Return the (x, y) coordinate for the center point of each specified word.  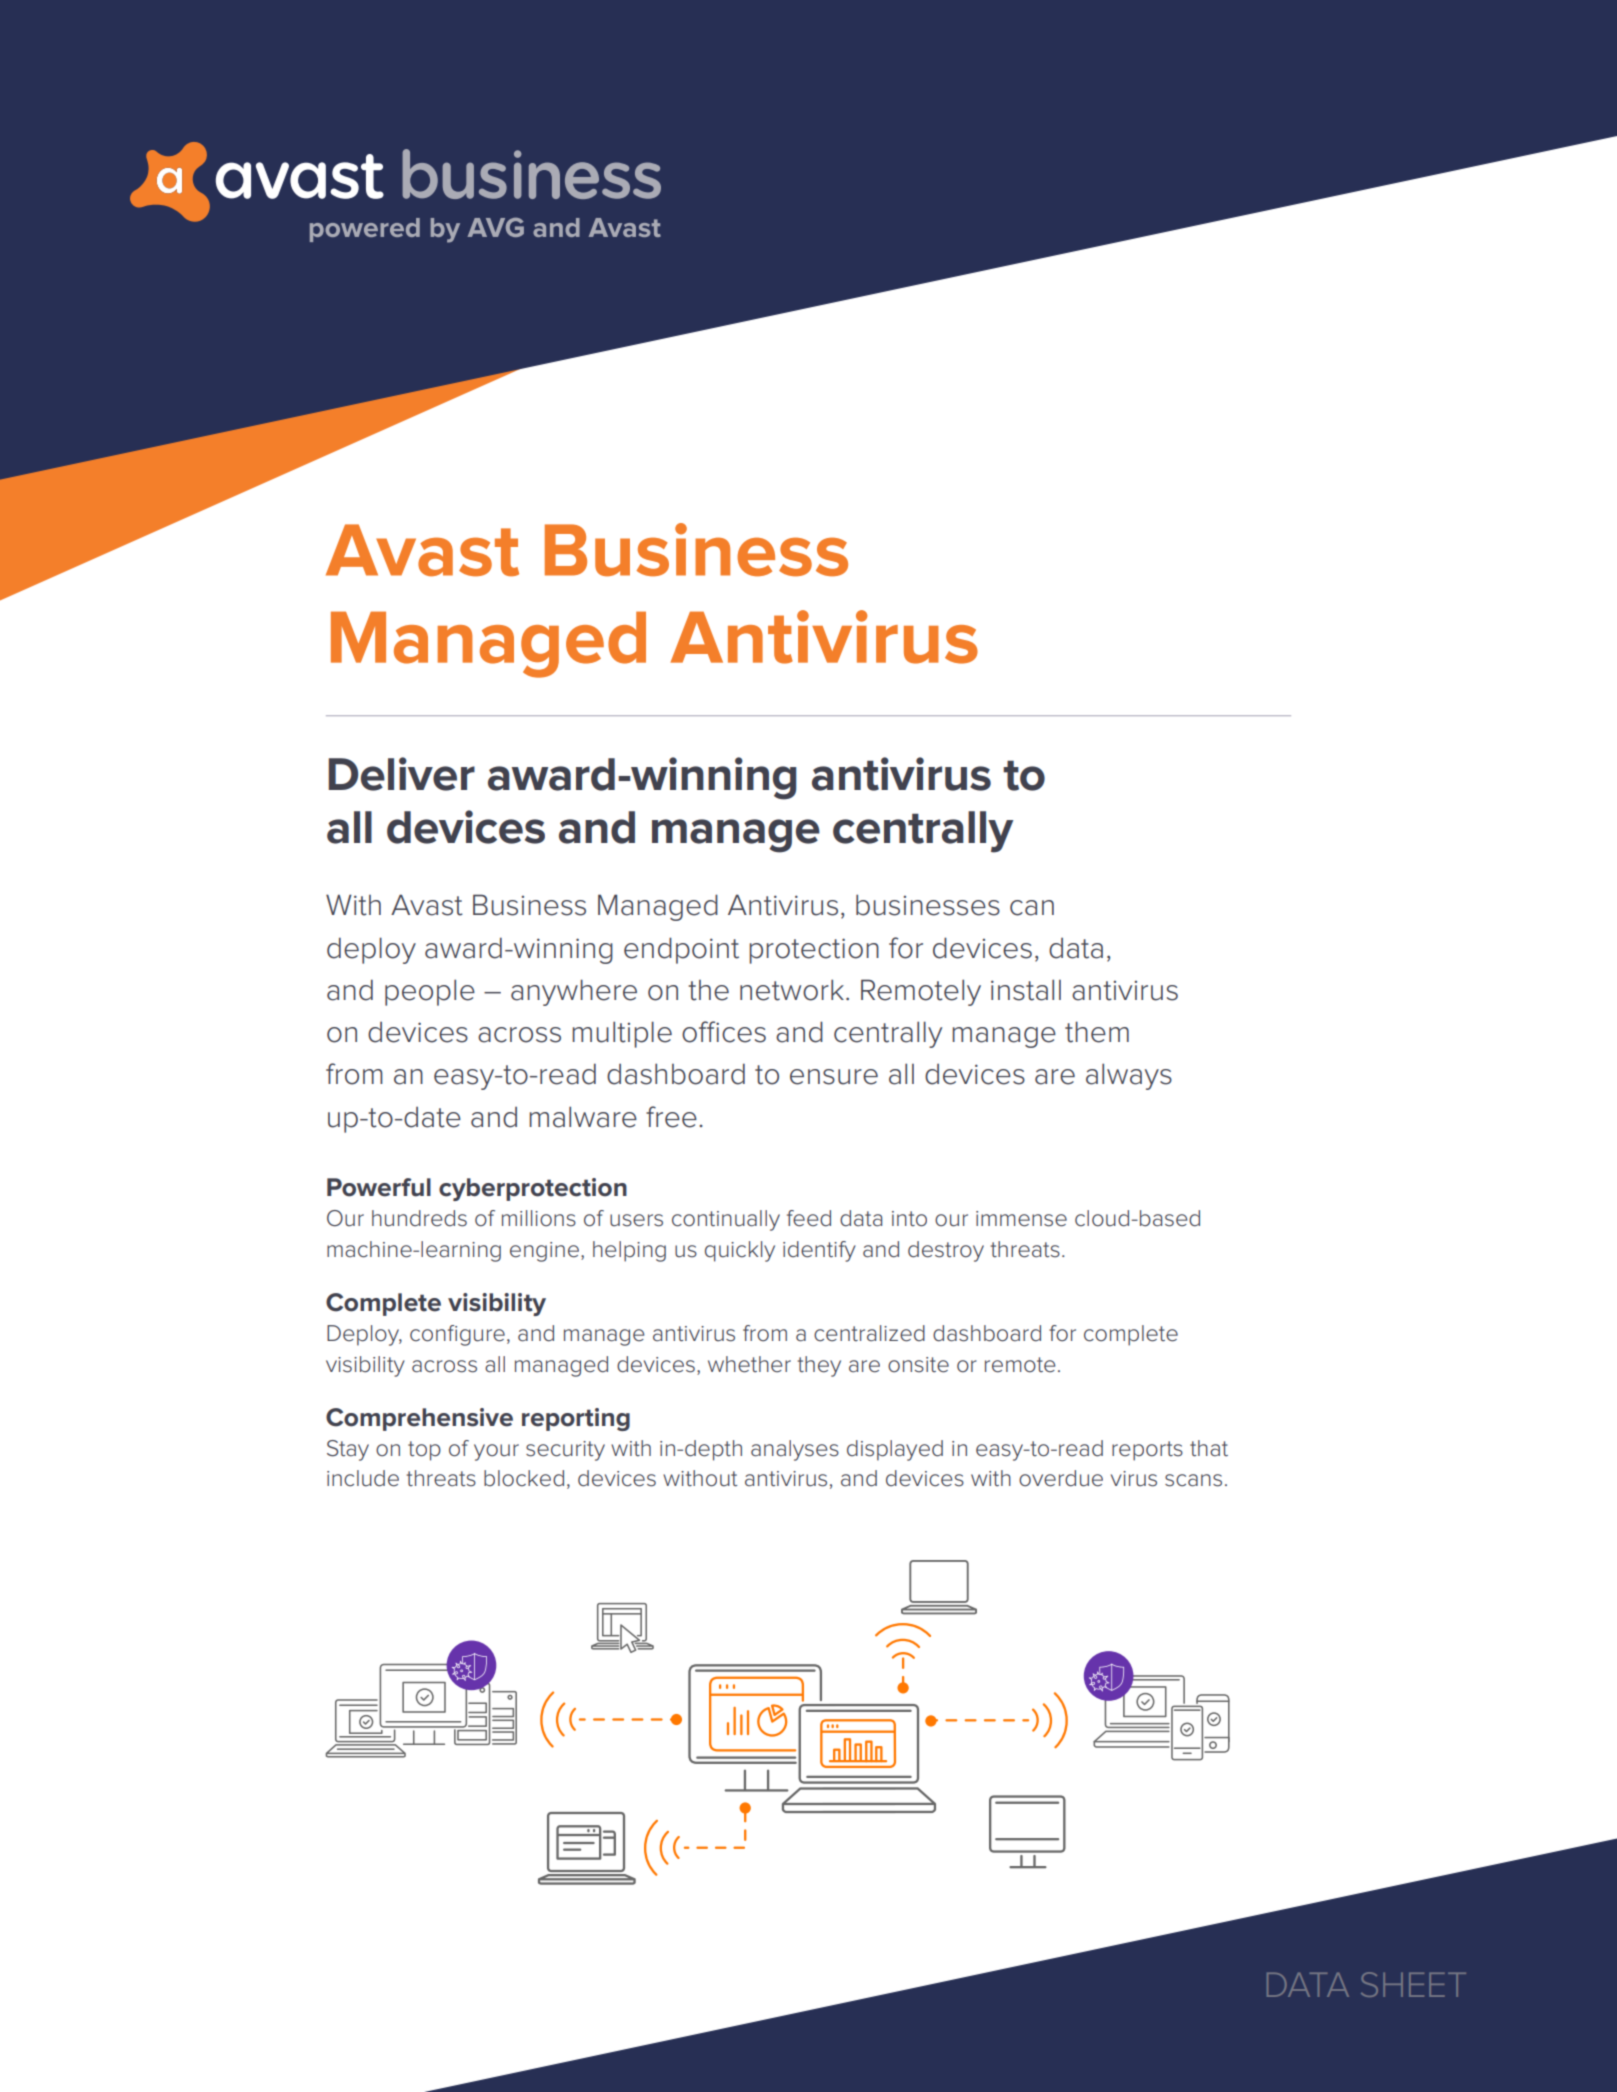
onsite (918, 1365)
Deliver (401, 774)
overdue (1061, 1478)
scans (1193, 1480)
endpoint (681, 950)
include (363, 1478)
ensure (834, 1077)
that (1209, 1448)
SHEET (1413, 1984)
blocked (524, 1478)
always (1129, 1076)
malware (583, 1117)
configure (457, 1335)
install (1026, 990)
